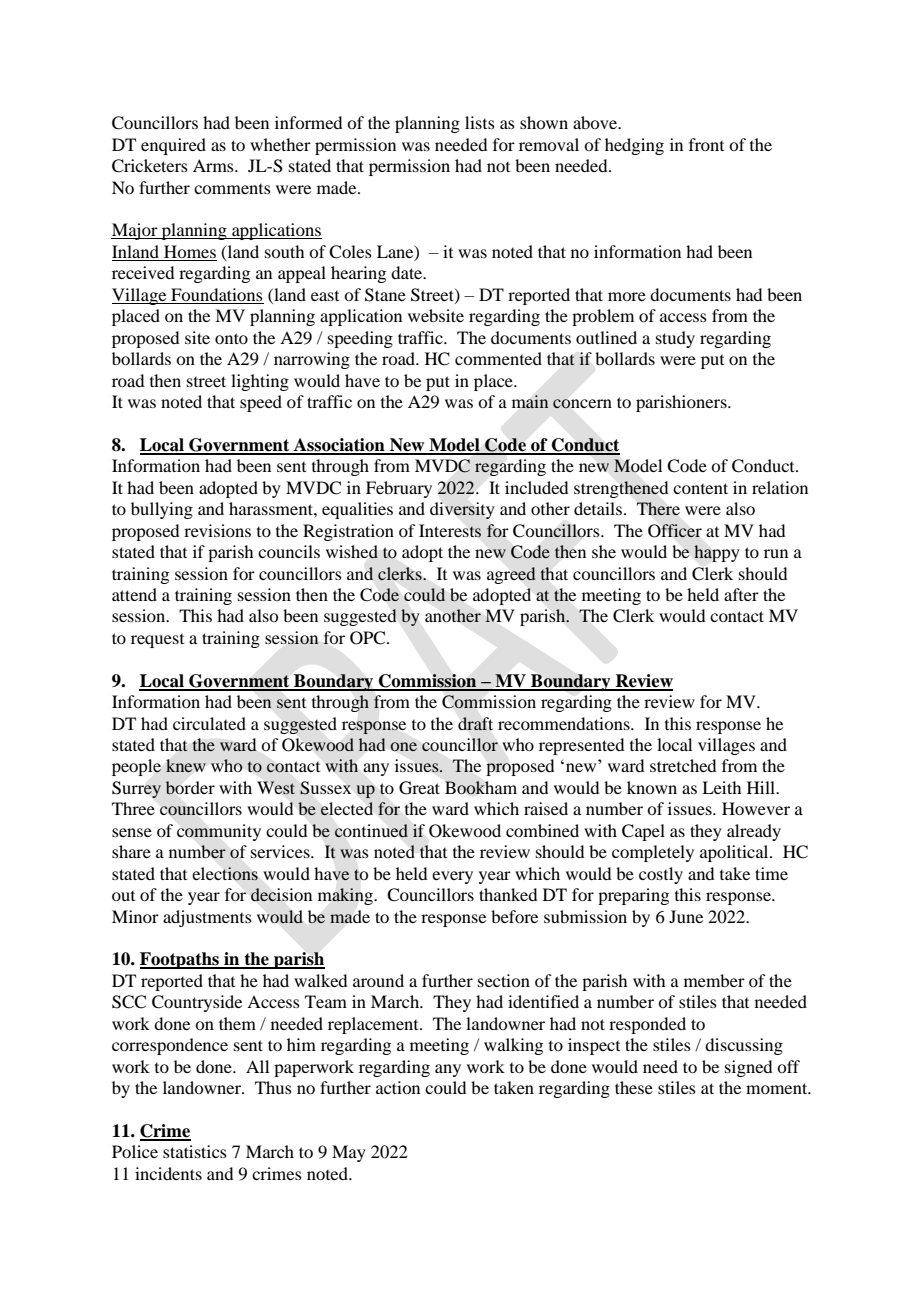 The width and height of the page is (924, 1308). Describe the element at coordinates (195, 1151) in the page. I see `statistics` at that location.
